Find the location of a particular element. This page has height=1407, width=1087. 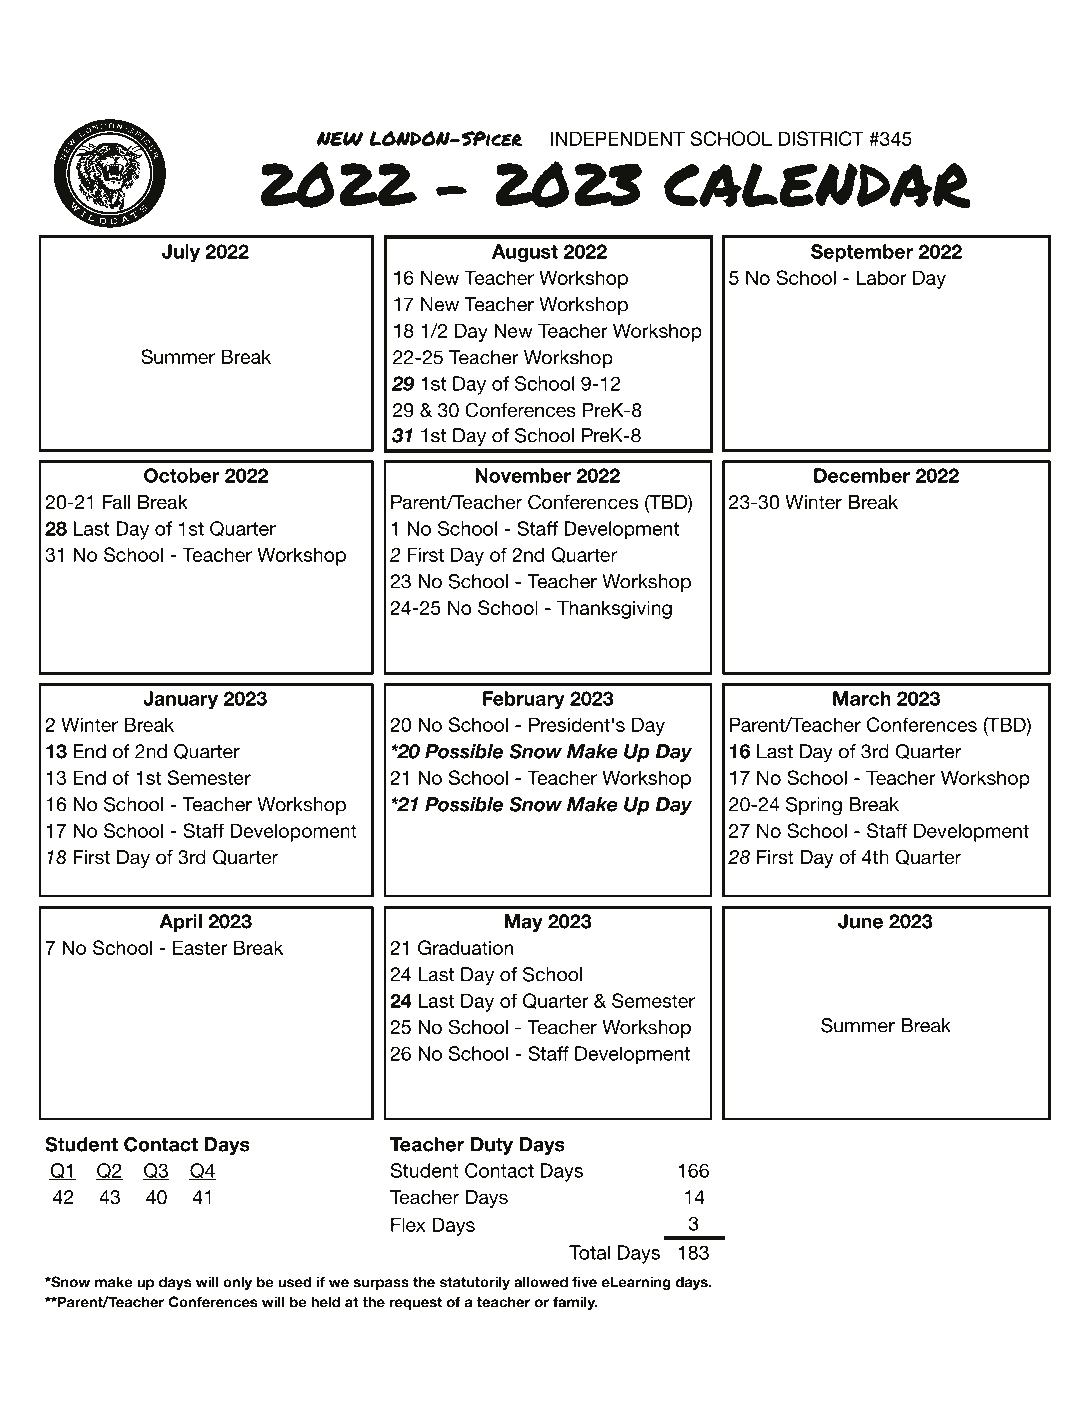

DISTRICT is located at coordinates (821, 138).
